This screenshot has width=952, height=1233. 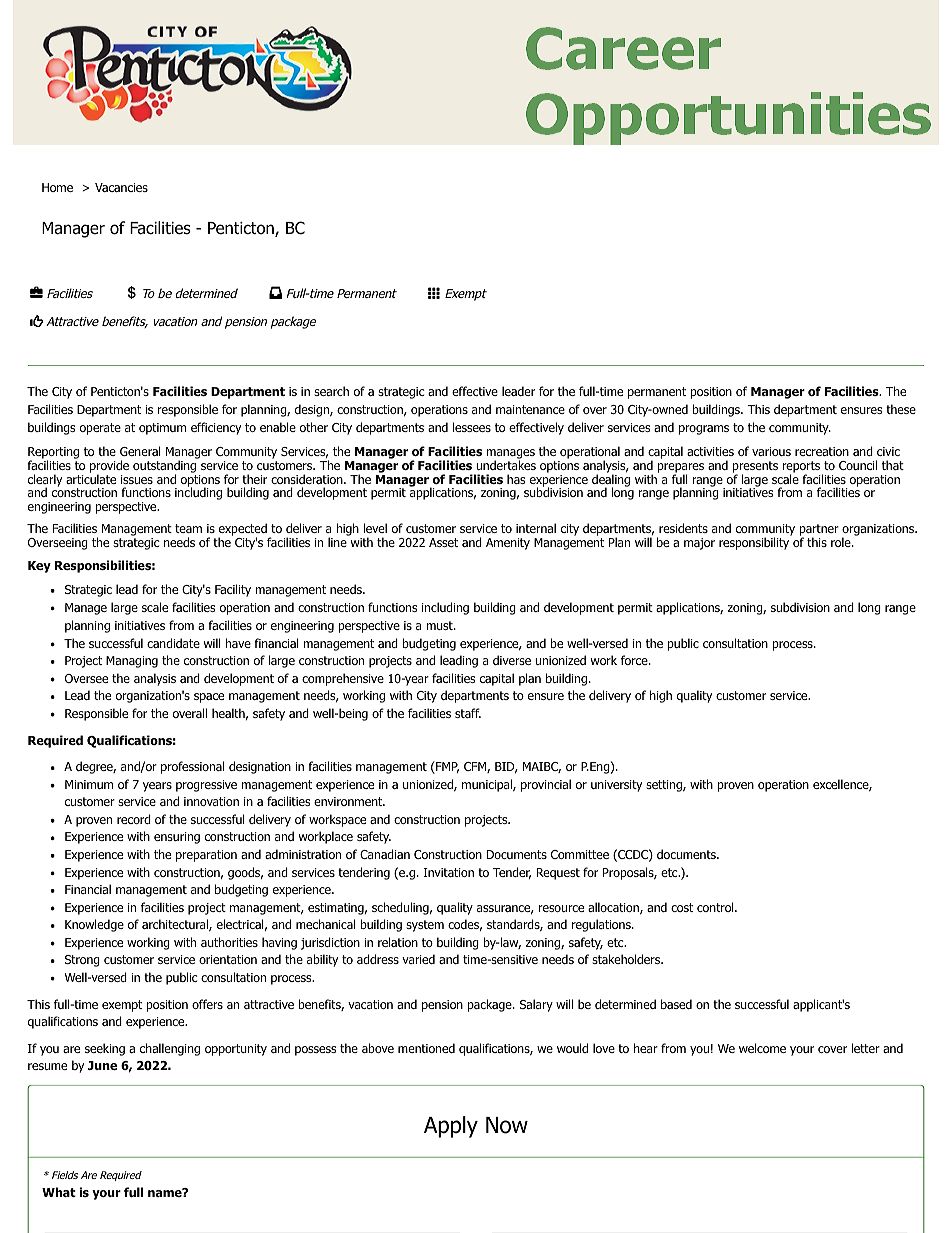 What do you see at coordinates (59, 1192) in the screenshot?
I see `What` at bounding box center [59, 1192].
